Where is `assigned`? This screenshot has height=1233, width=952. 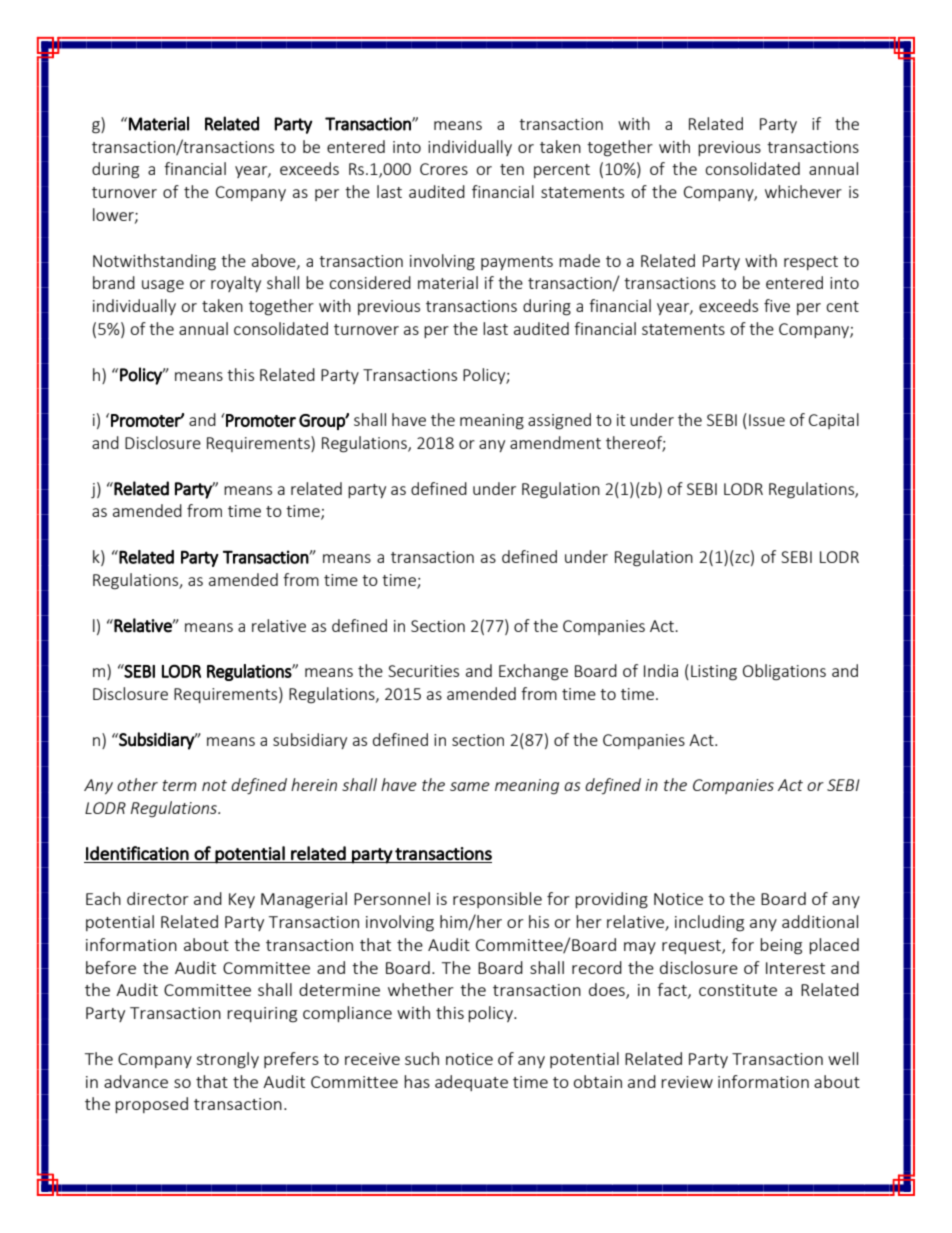
assigned is located at coordinates (559, 421).
